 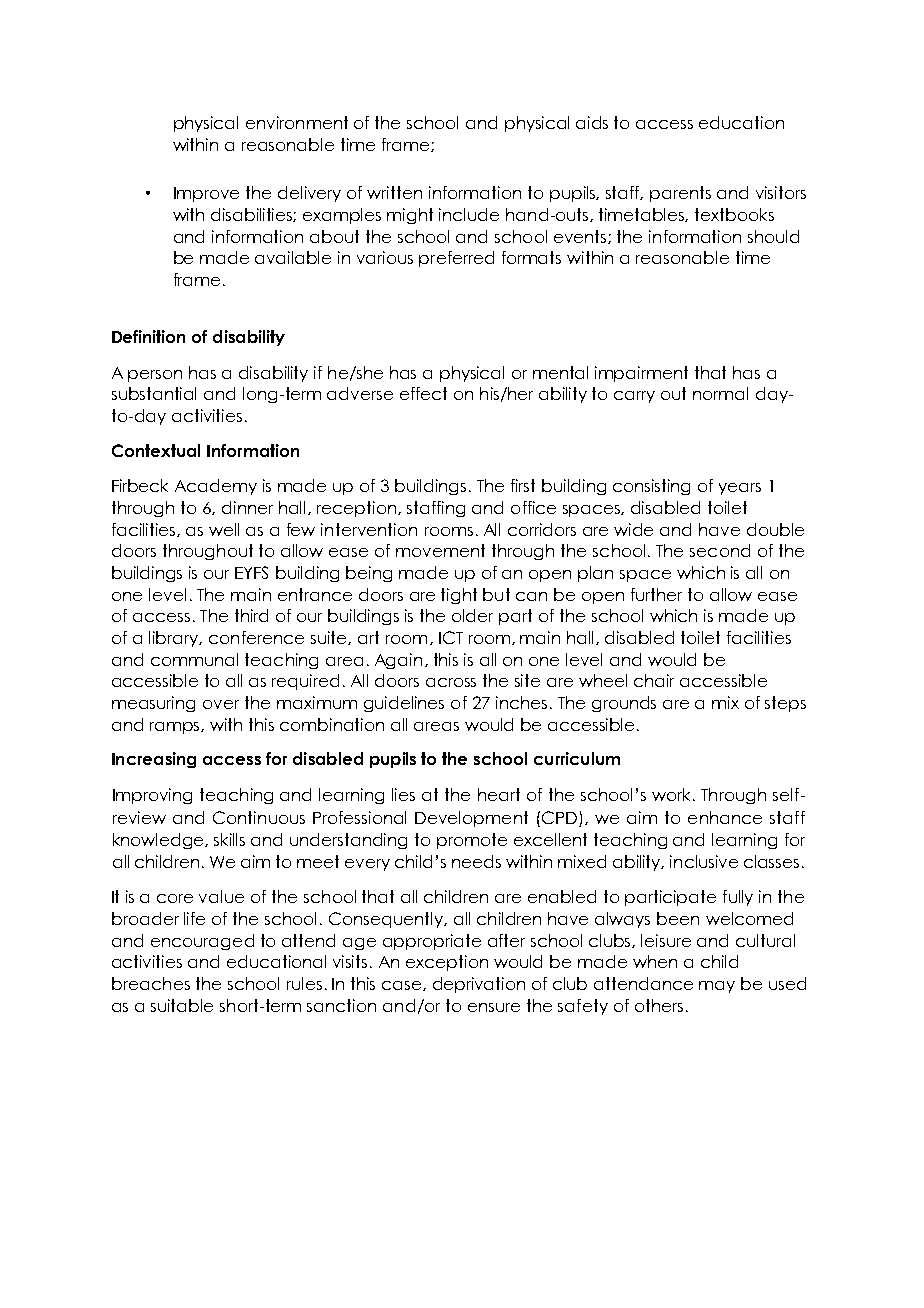 I want to click on effect, so click(x=423, y=393).
